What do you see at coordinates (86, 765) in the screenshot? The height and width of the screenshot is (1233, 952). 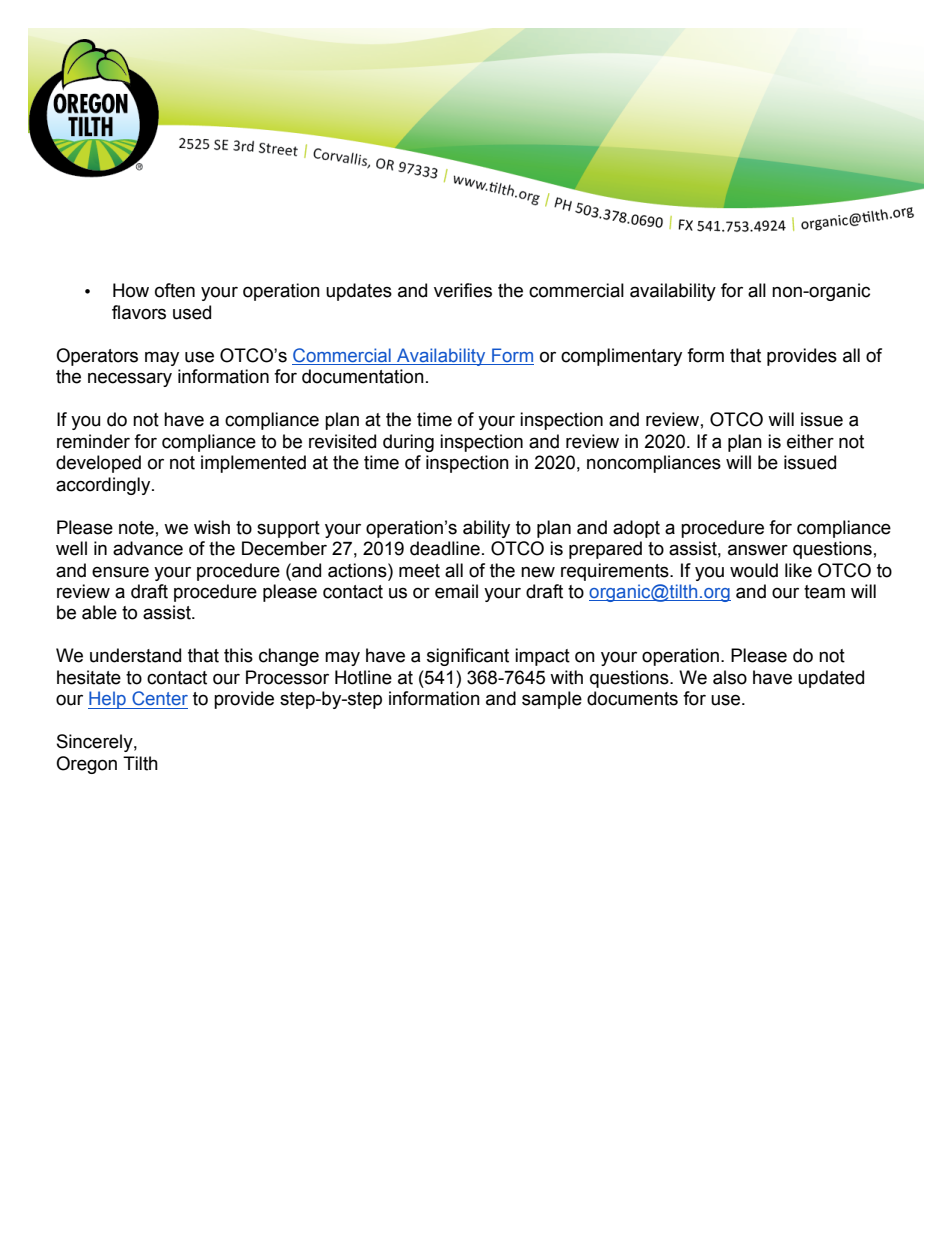 I see `Oregon` at bounding box center [86, 765].
